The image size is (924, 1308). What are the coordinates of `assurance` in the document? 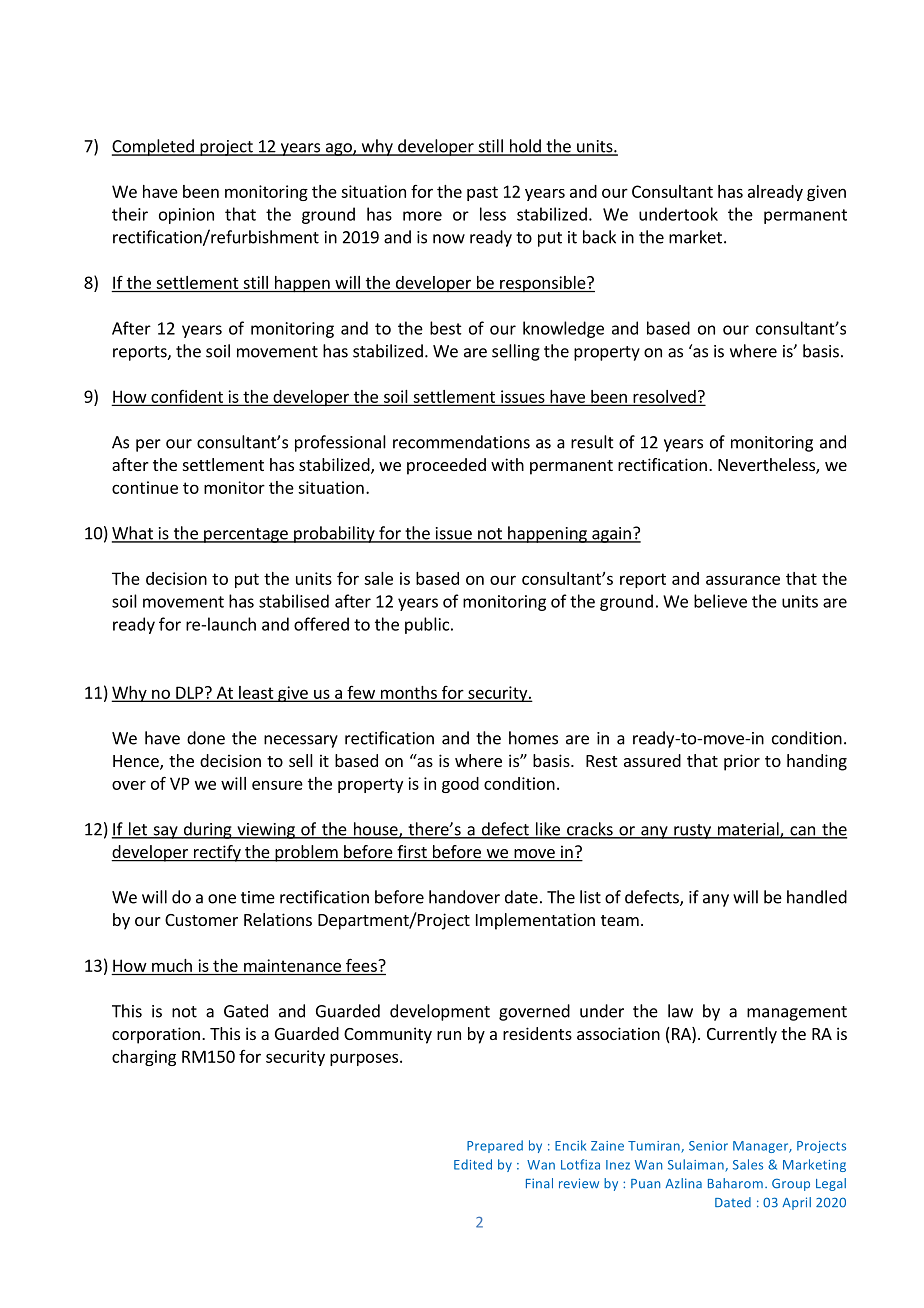 It's located at (743, 580).
